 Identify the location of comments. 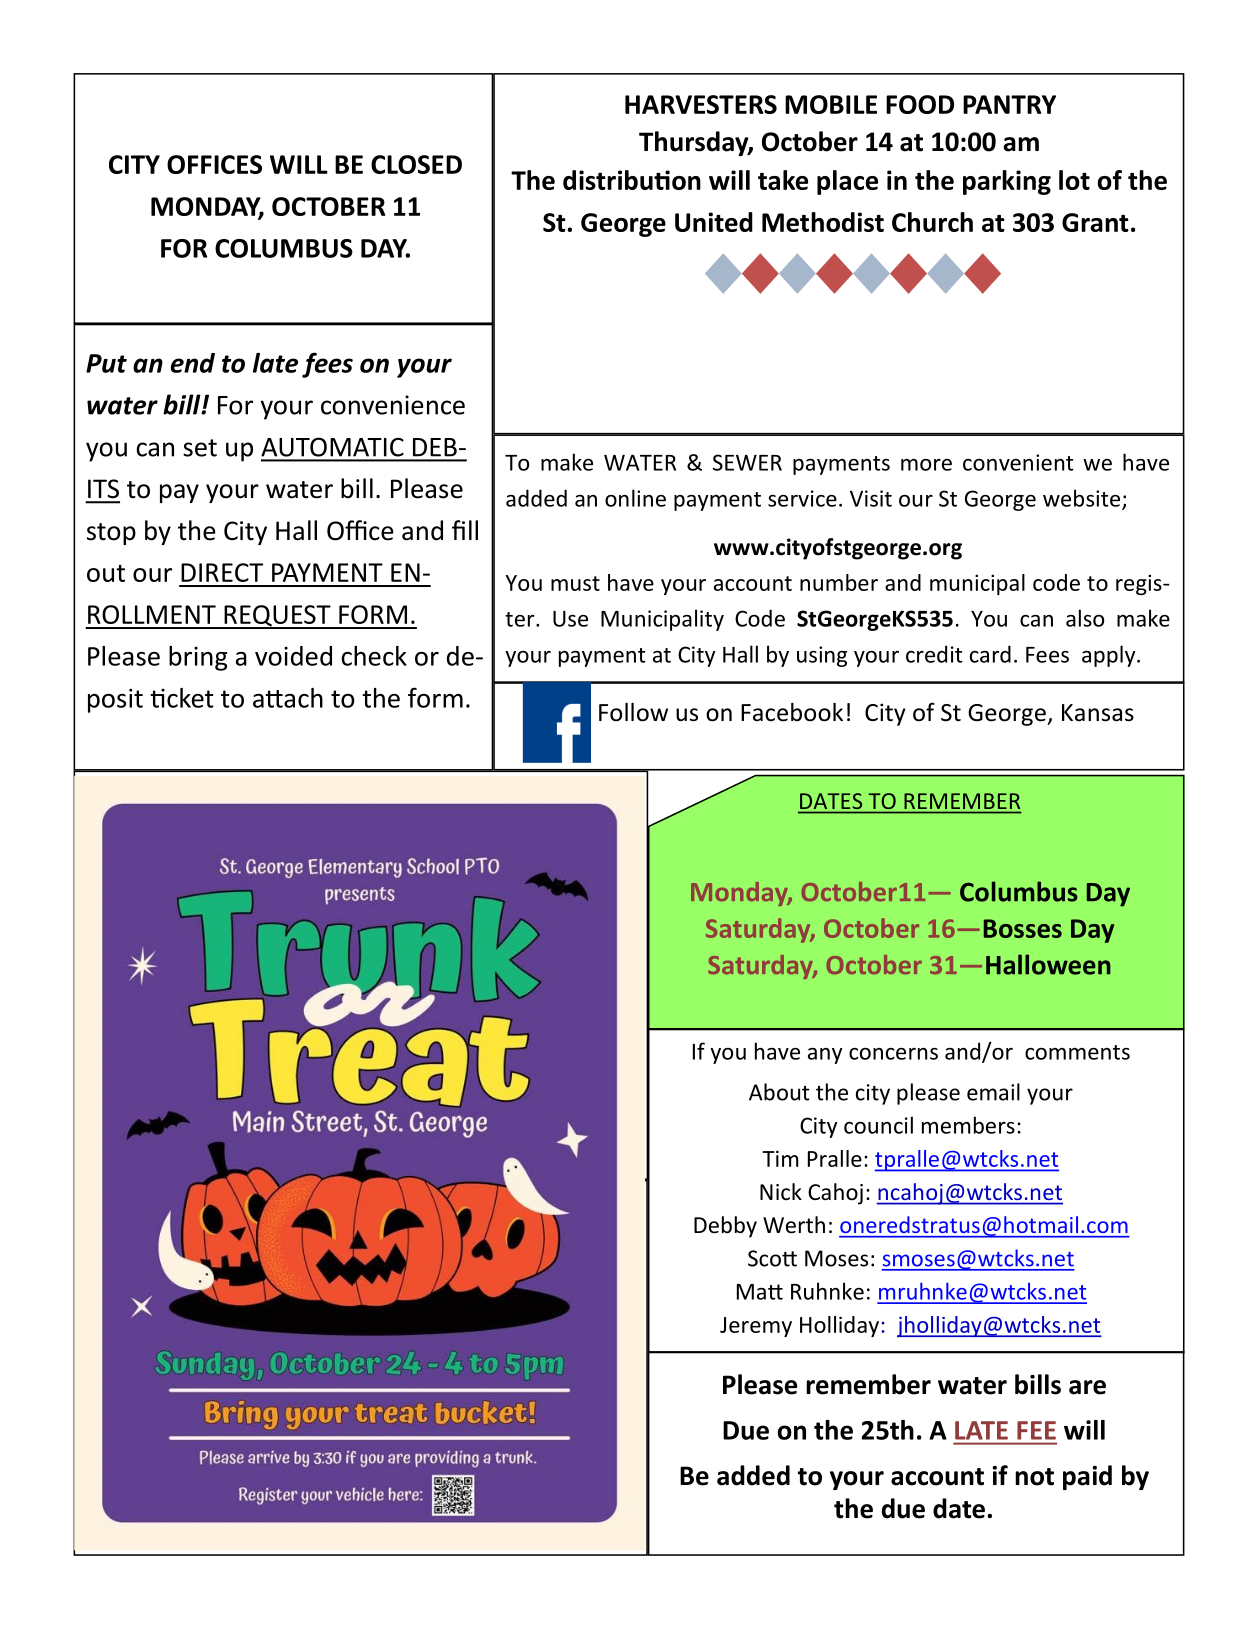
(1077, 1052).
